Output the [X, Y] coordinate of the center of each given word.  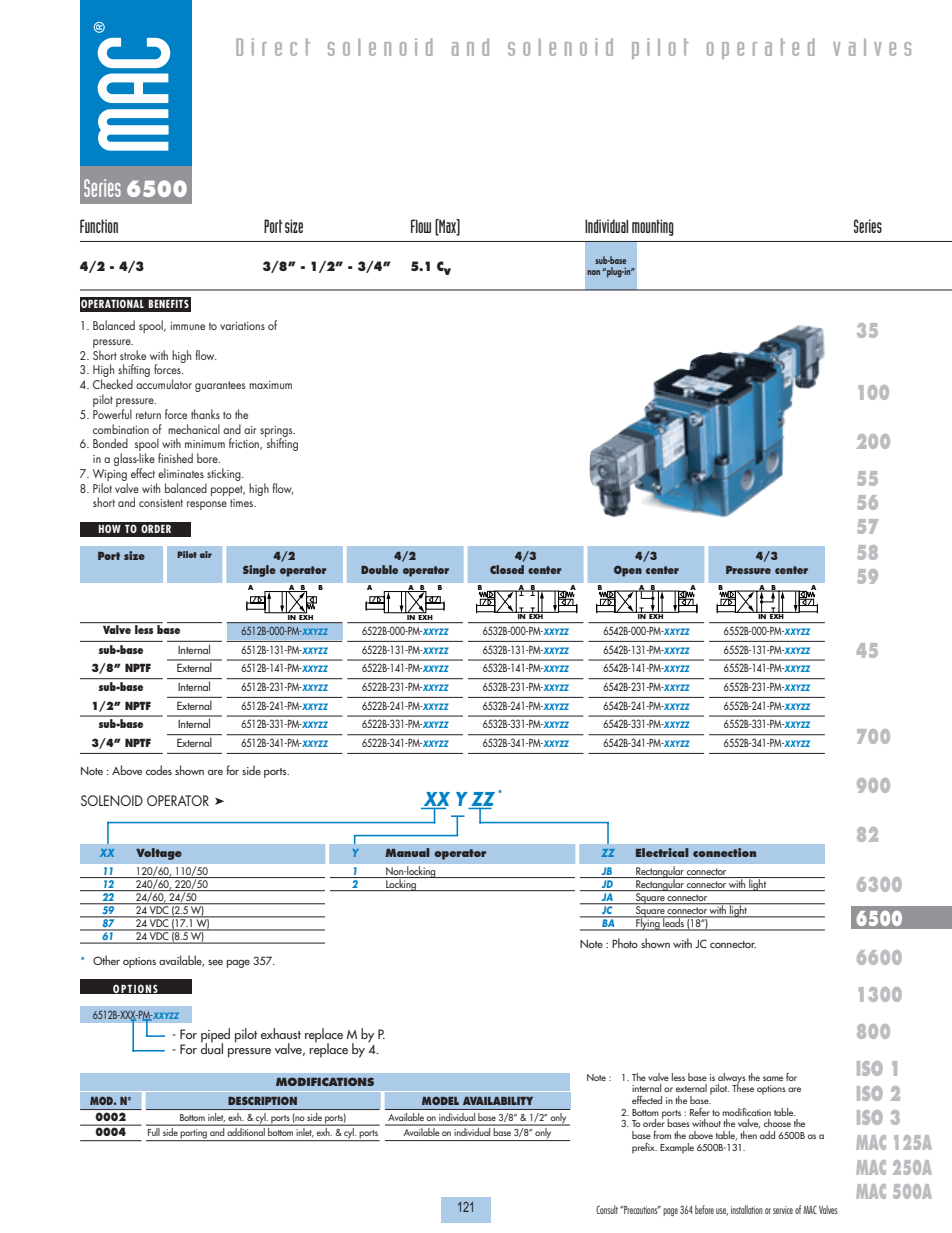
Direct [273, 47]
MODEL [440, 1101]
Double [379, 569]
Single [259, 571]
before [704, 1209]
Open [628, 571]
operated [761, 48]
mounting [653, 227]
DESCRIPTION [262, 1100]
